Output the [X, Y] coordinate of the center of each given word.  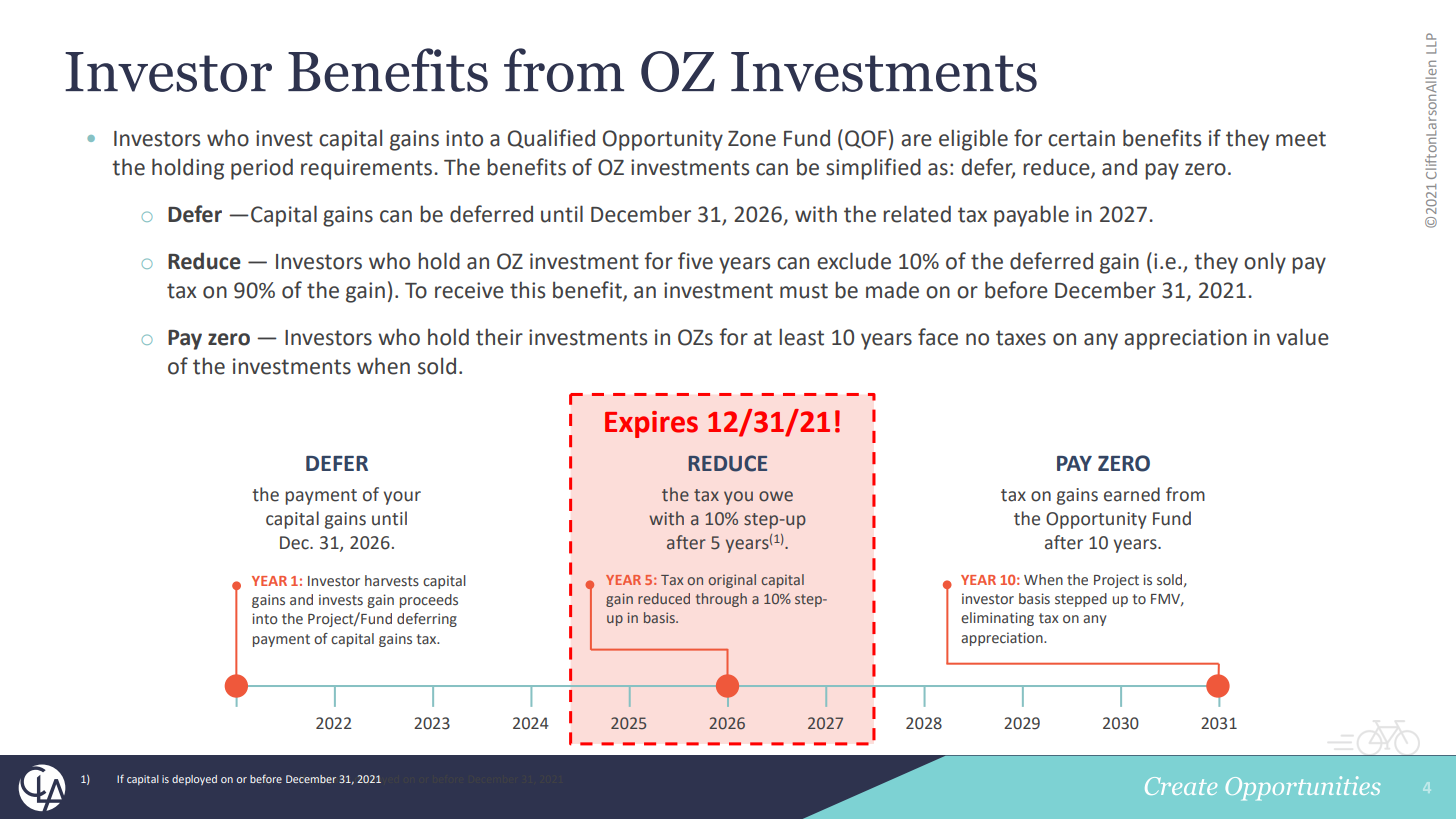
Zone [752, 139]
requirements [368, 169]
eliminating [997, 619]
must [804, 291]
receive [469, 290]
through [721, 600]
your [402, 498]
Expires [651, 424]
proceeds [429, 601]
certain [1081, 138]
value [1303, 337]
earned [1132, 494]
